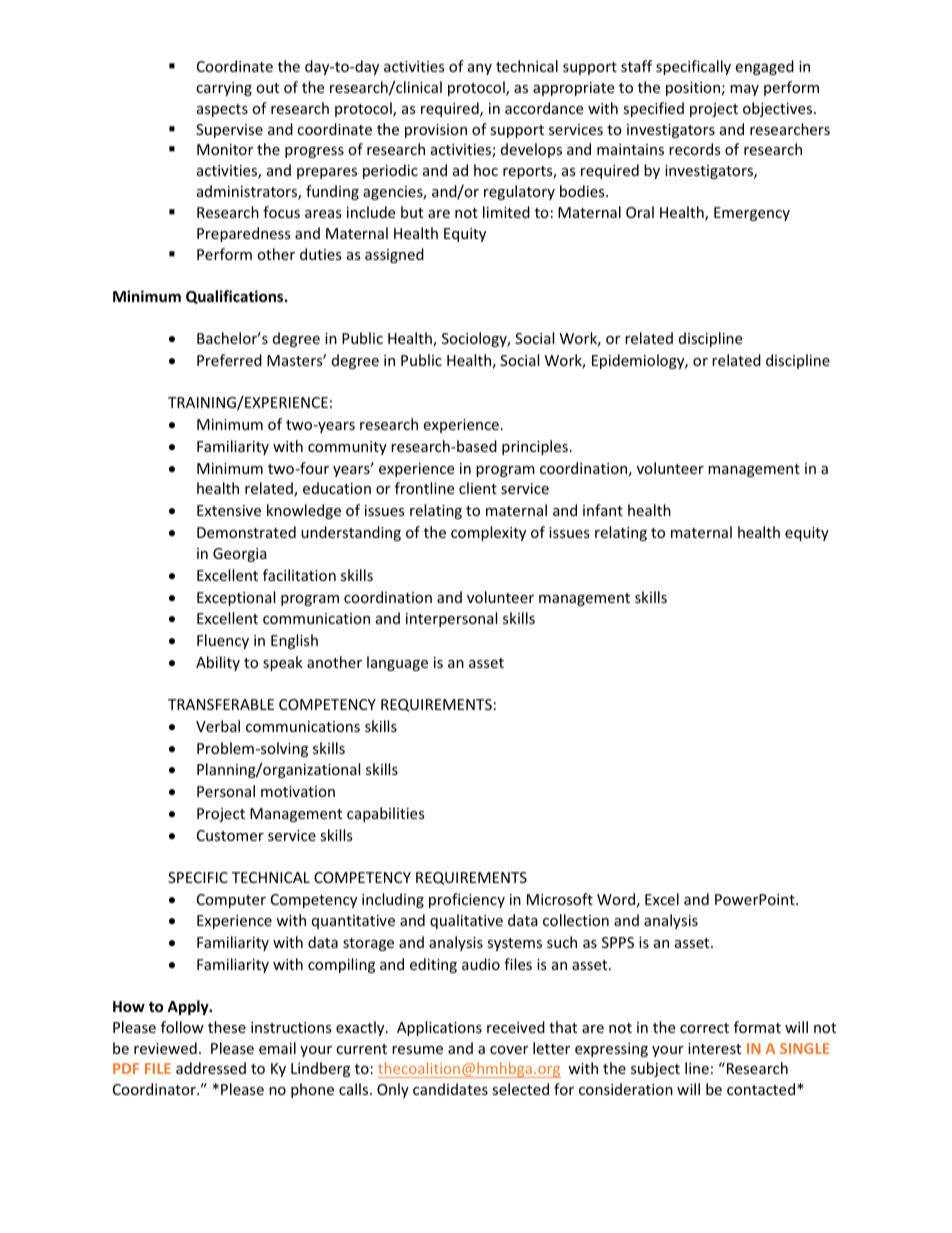 This screenshot has width=952, height=1233. What do you see at coordinates (211, 1068) in the screenshot?
I see `addressed` at bounding box center [211, 1068].
